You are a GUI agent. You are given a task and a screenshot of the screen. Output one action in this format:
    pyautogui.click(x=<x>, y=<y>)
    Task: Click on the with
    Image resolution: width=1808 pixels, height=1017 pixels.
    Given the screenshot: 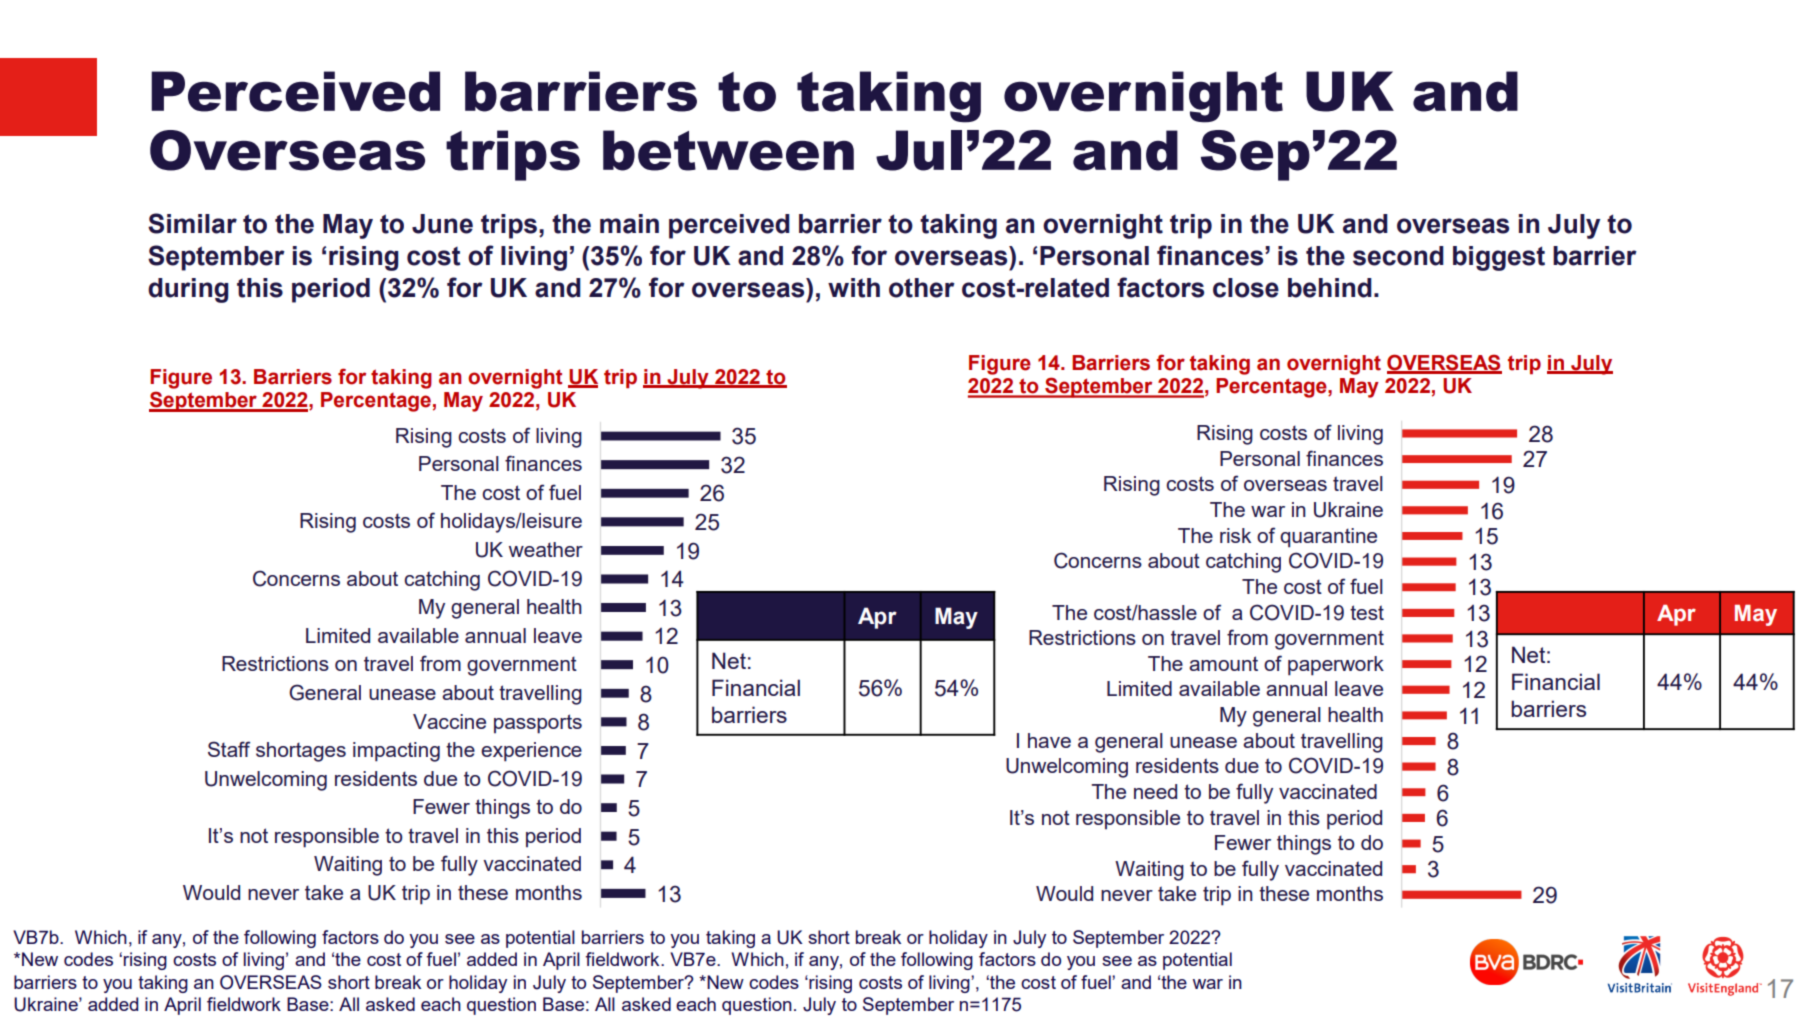 What is the action you would take?
    pyautogui.click(x=854, y=288)
